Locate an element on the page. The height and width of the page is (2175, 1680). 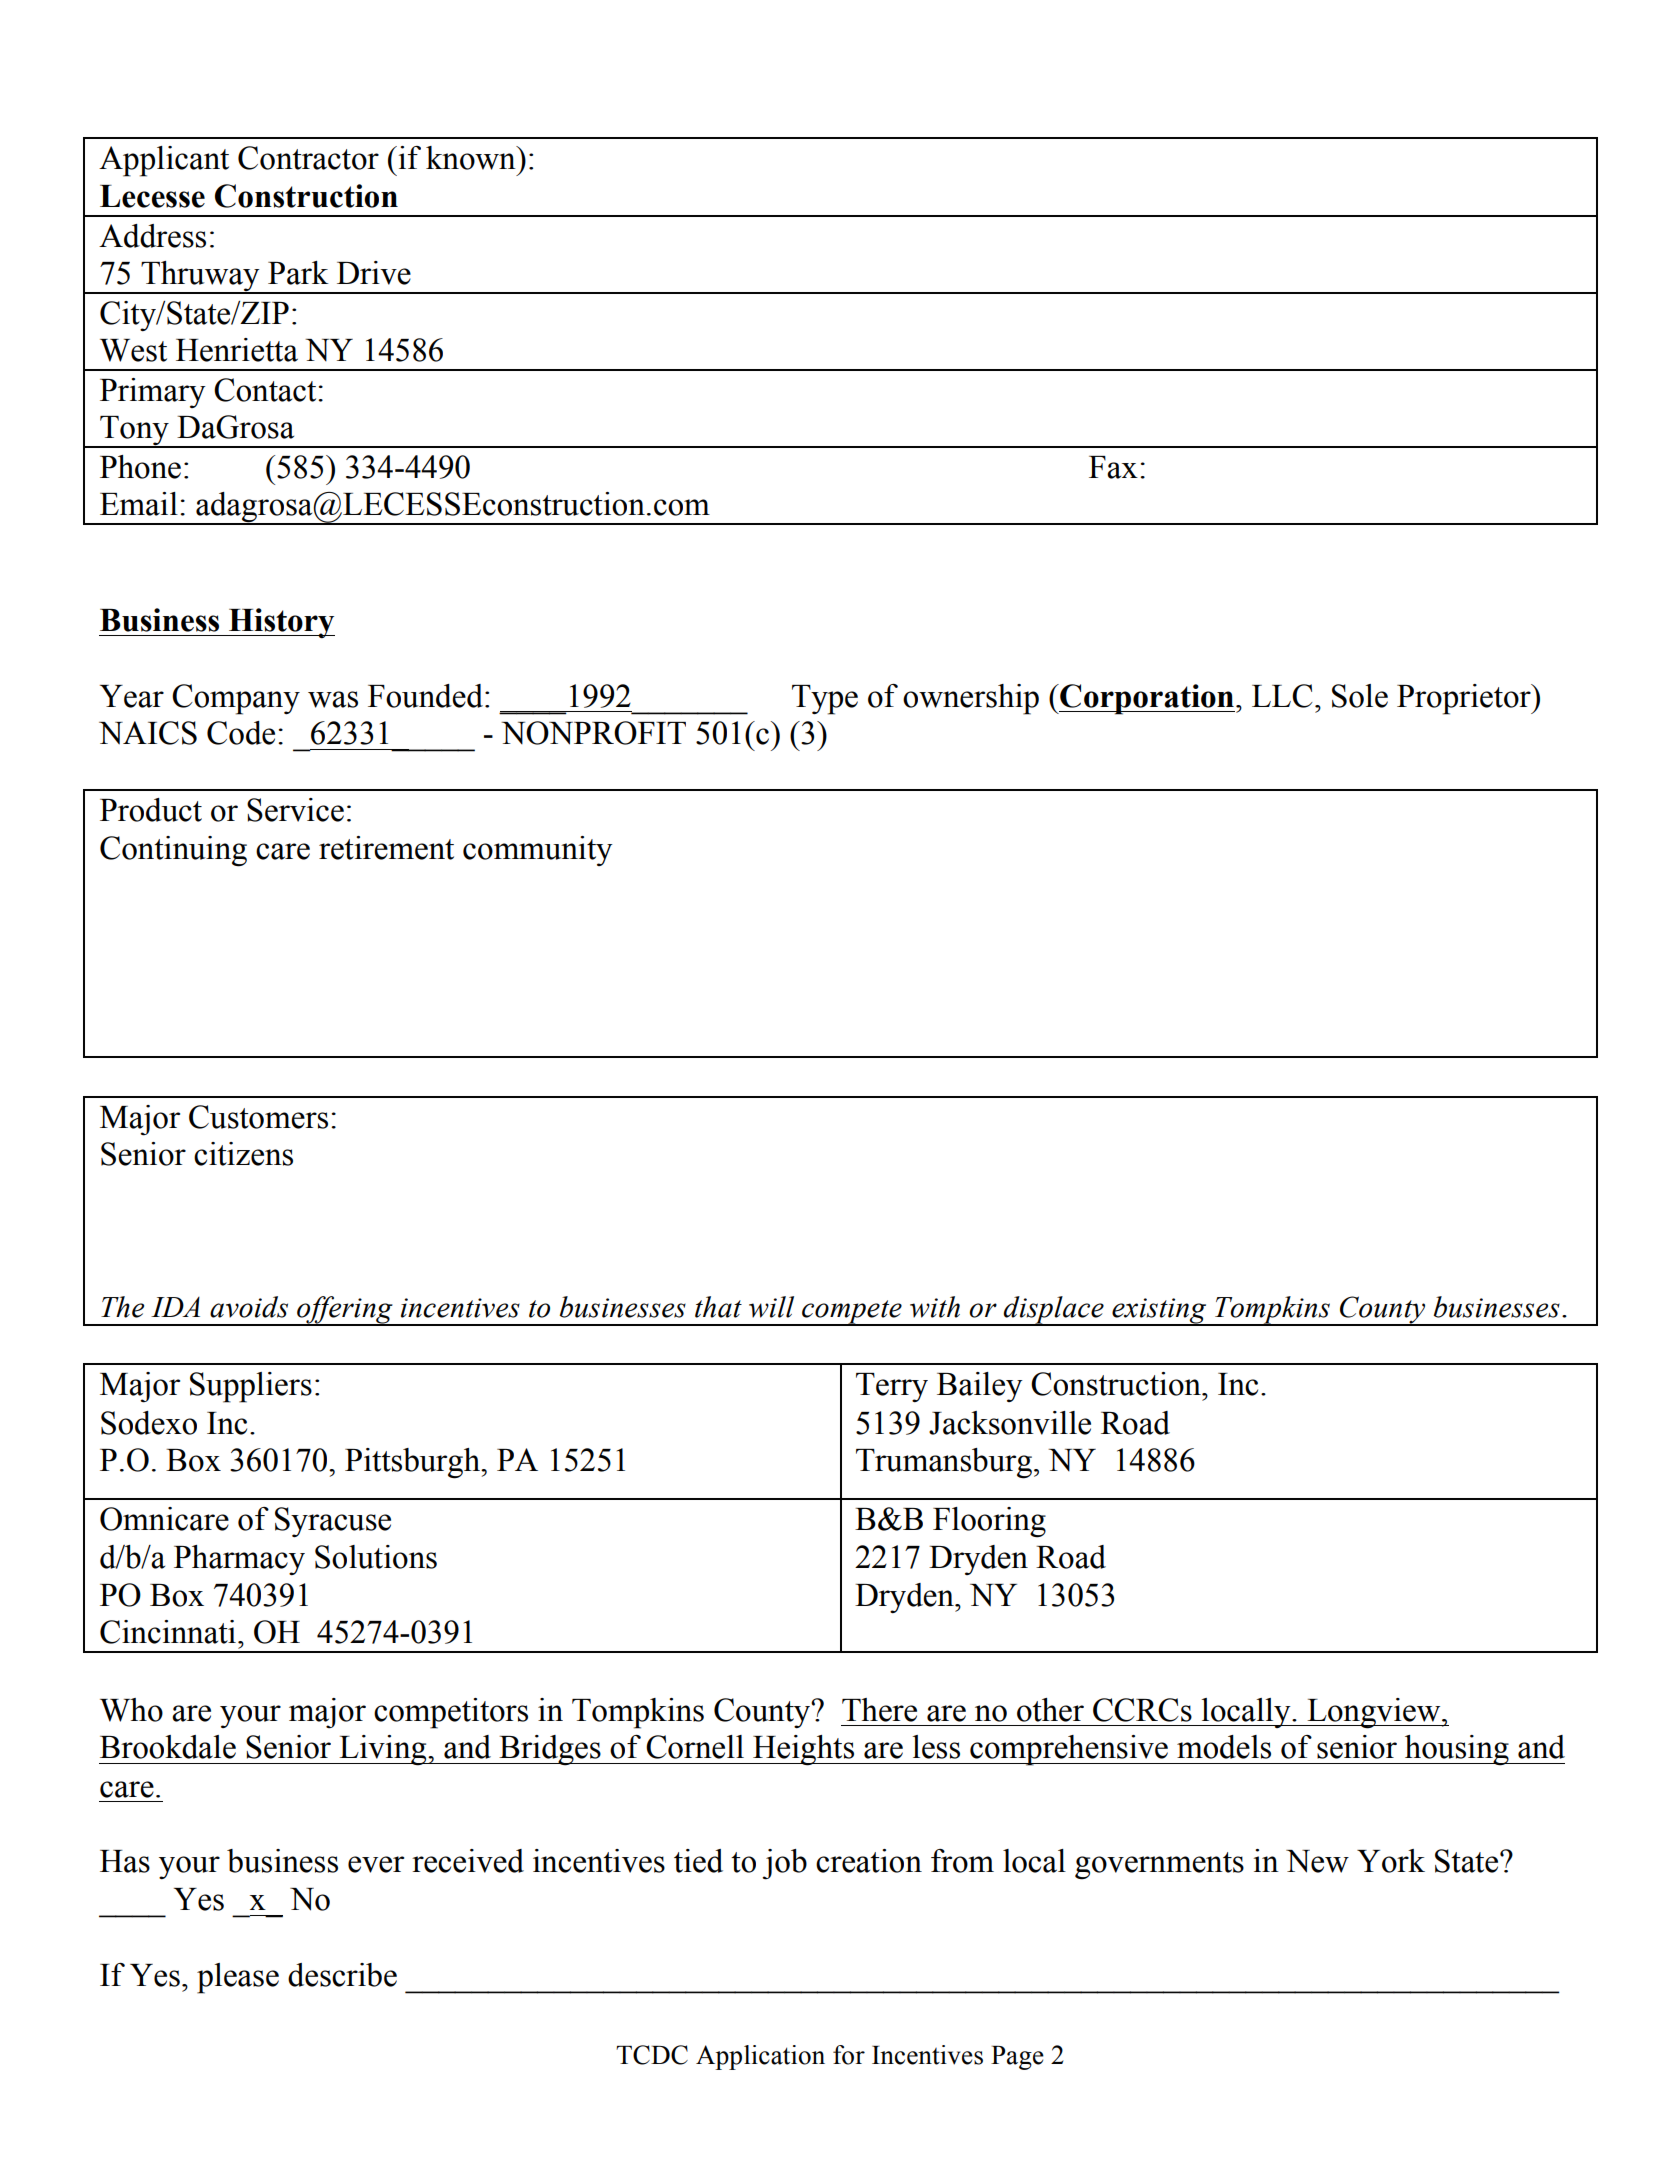
Application is located at coordinates (760, 2057).
